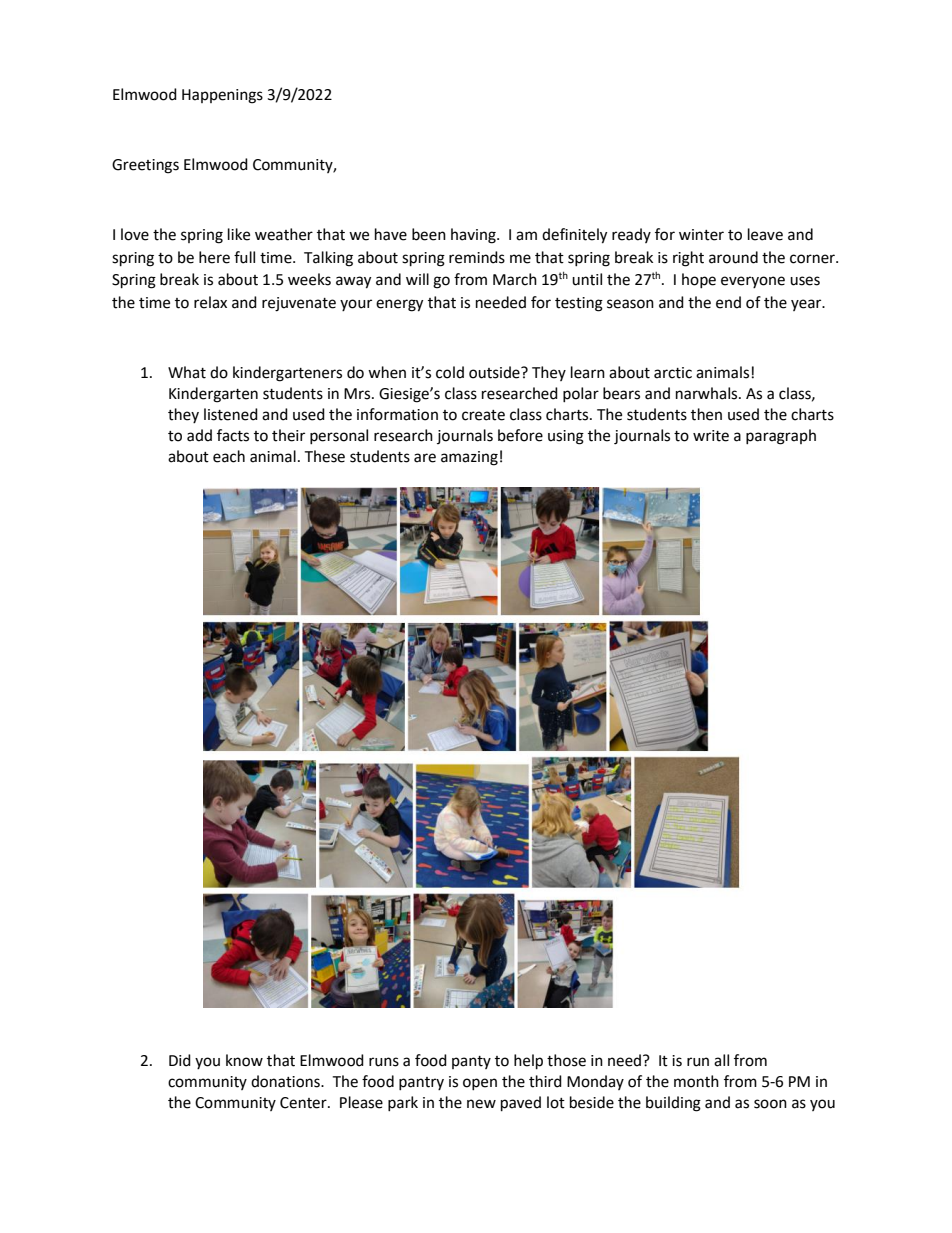 The height and width of the document is (1233, 952). I want to click on winter, so click(701, 235).
